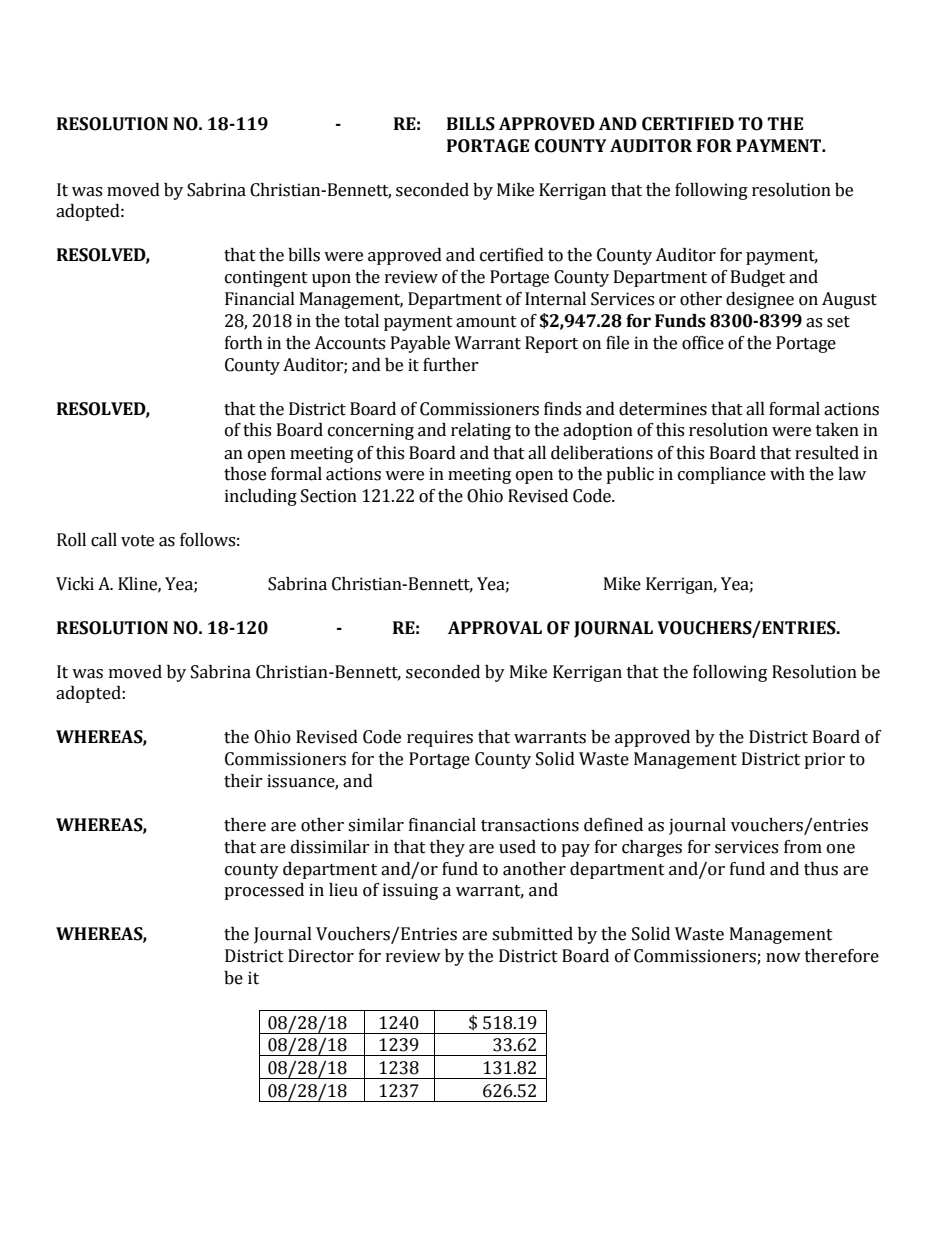  What do you see at coordinates (266, 278) in the screenshot?
I see `contingent` at bounding box center [266, 278].
